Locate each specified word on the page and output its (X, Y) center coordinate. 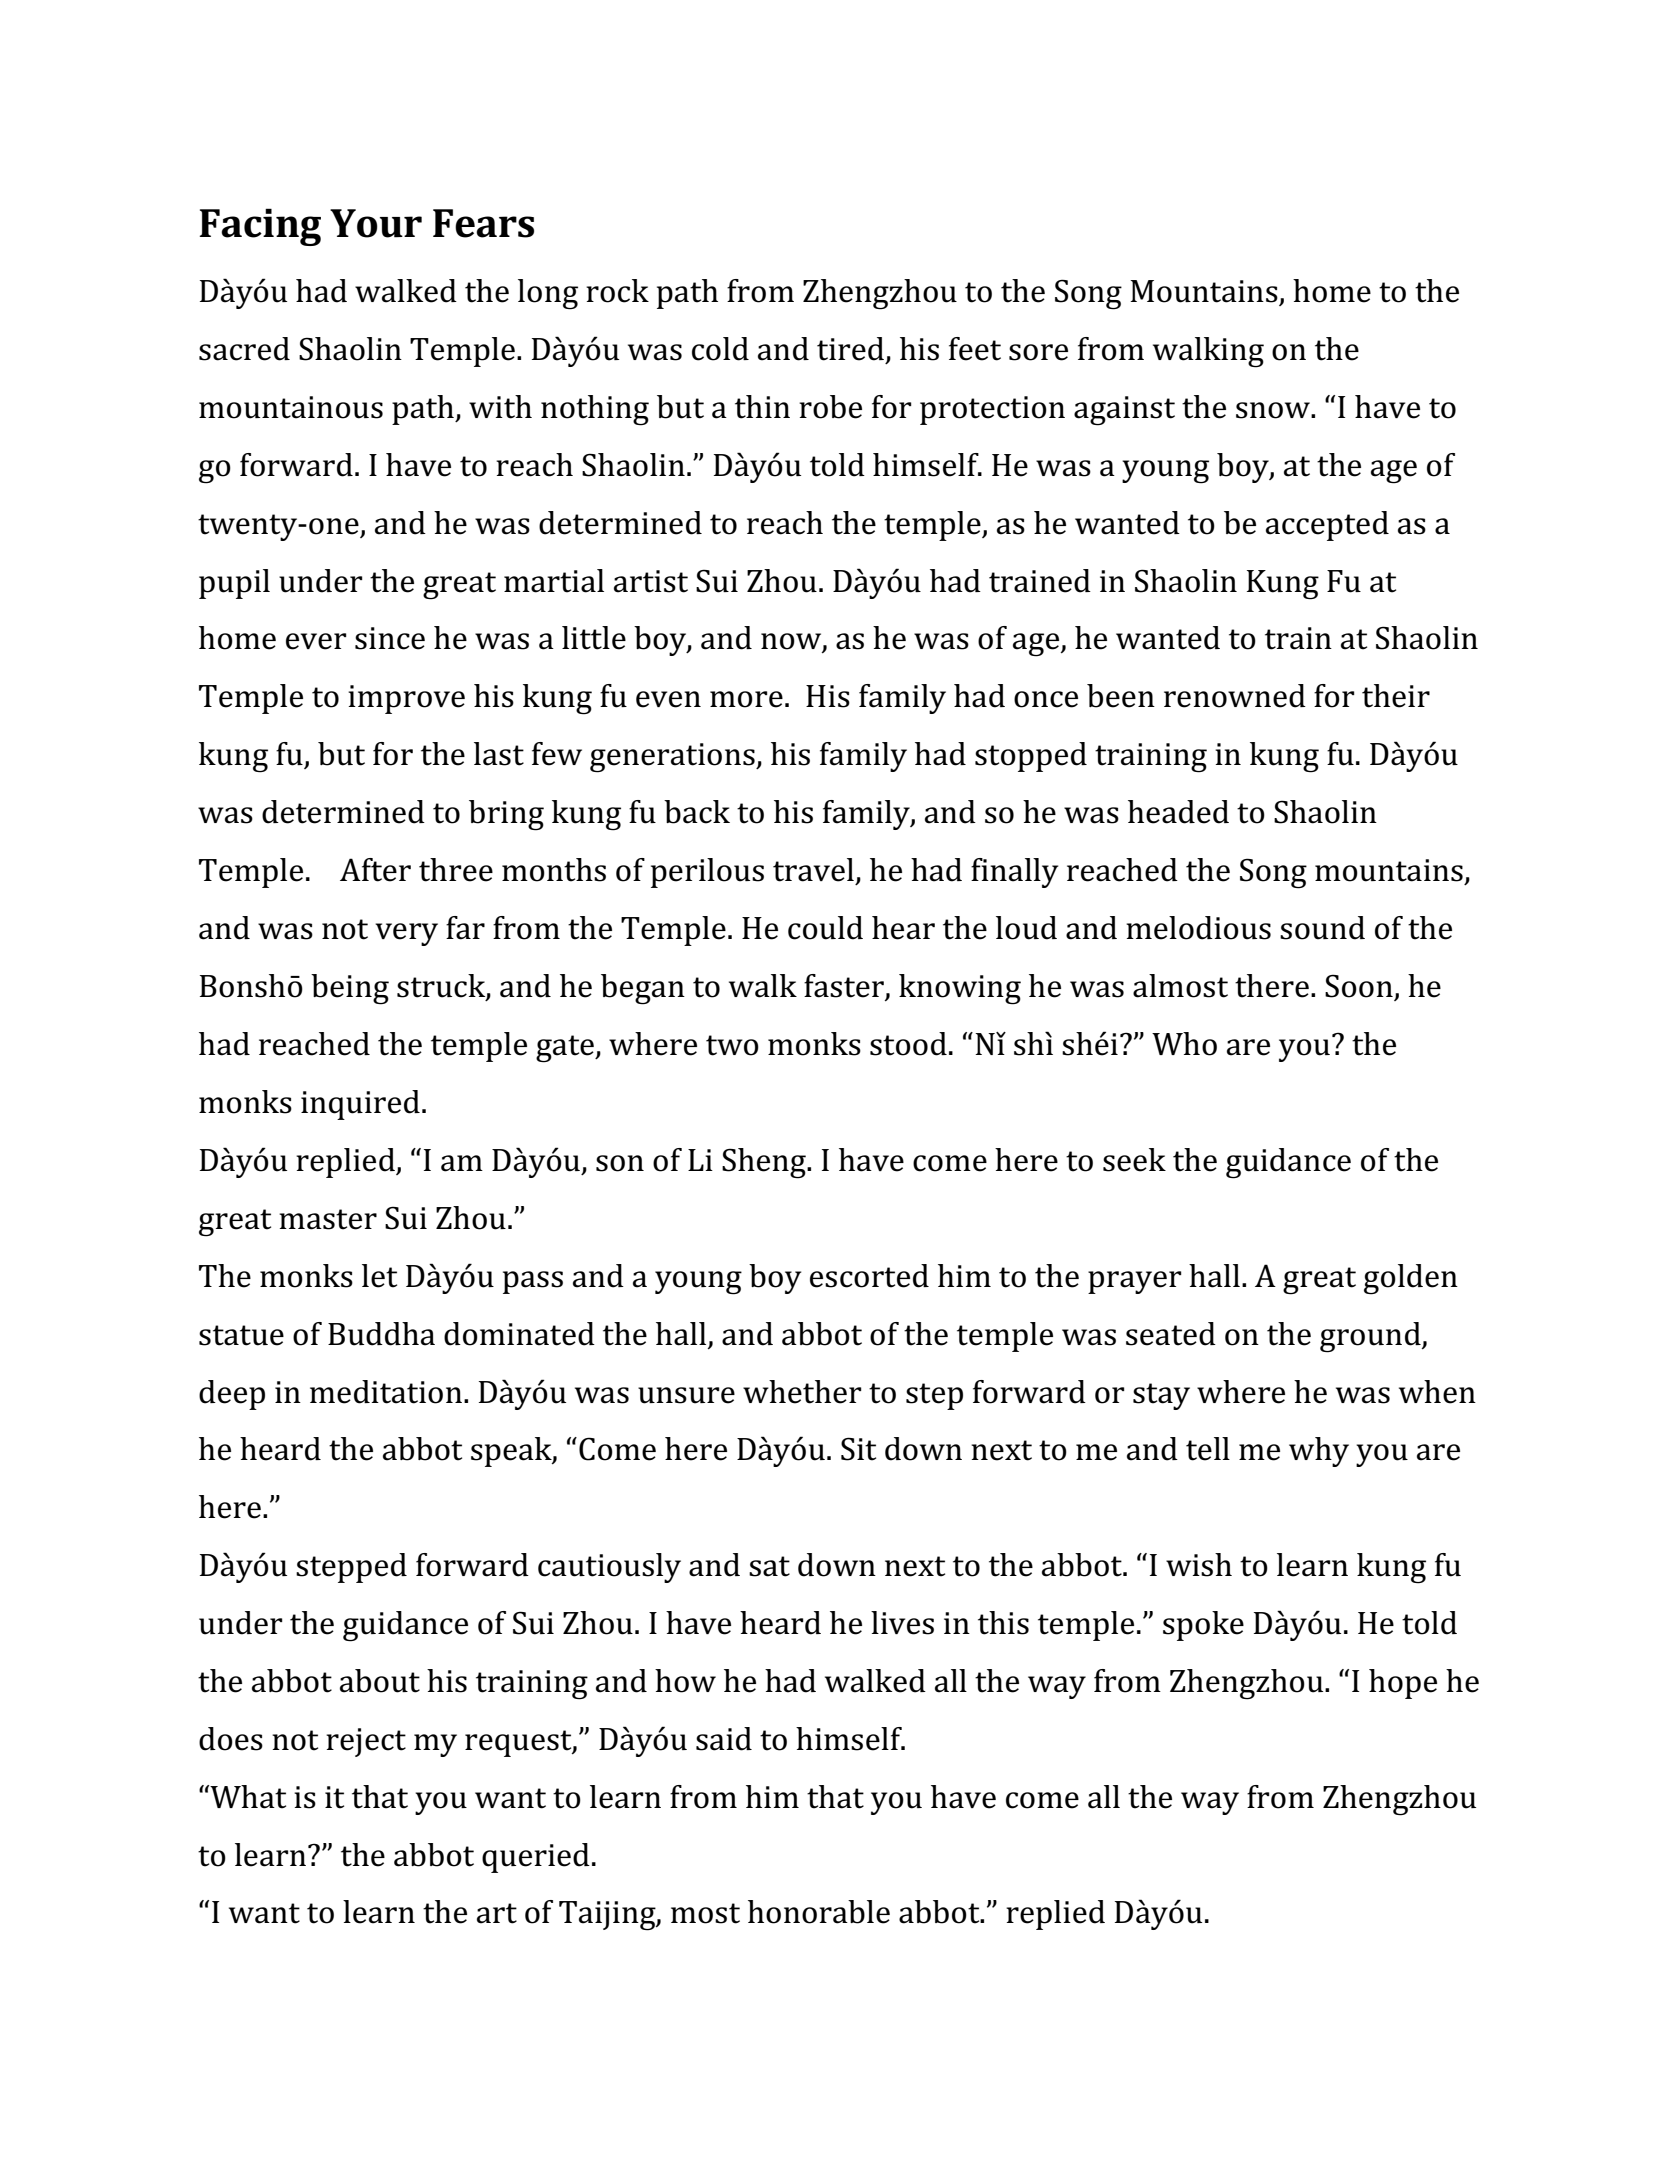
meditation (386, 1392)
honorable (819, 1912)
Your (376, 223)
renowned (1235, 696)
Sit (858, 1449)
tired (850, 349)
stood (908, 1044)
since (390, 638)
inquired (360, 1105)
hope (1403, 1684)
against (1124, 411)
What (247, 1797)
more (746, 699)
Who (1184, 1044)
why (1319, 1452)
